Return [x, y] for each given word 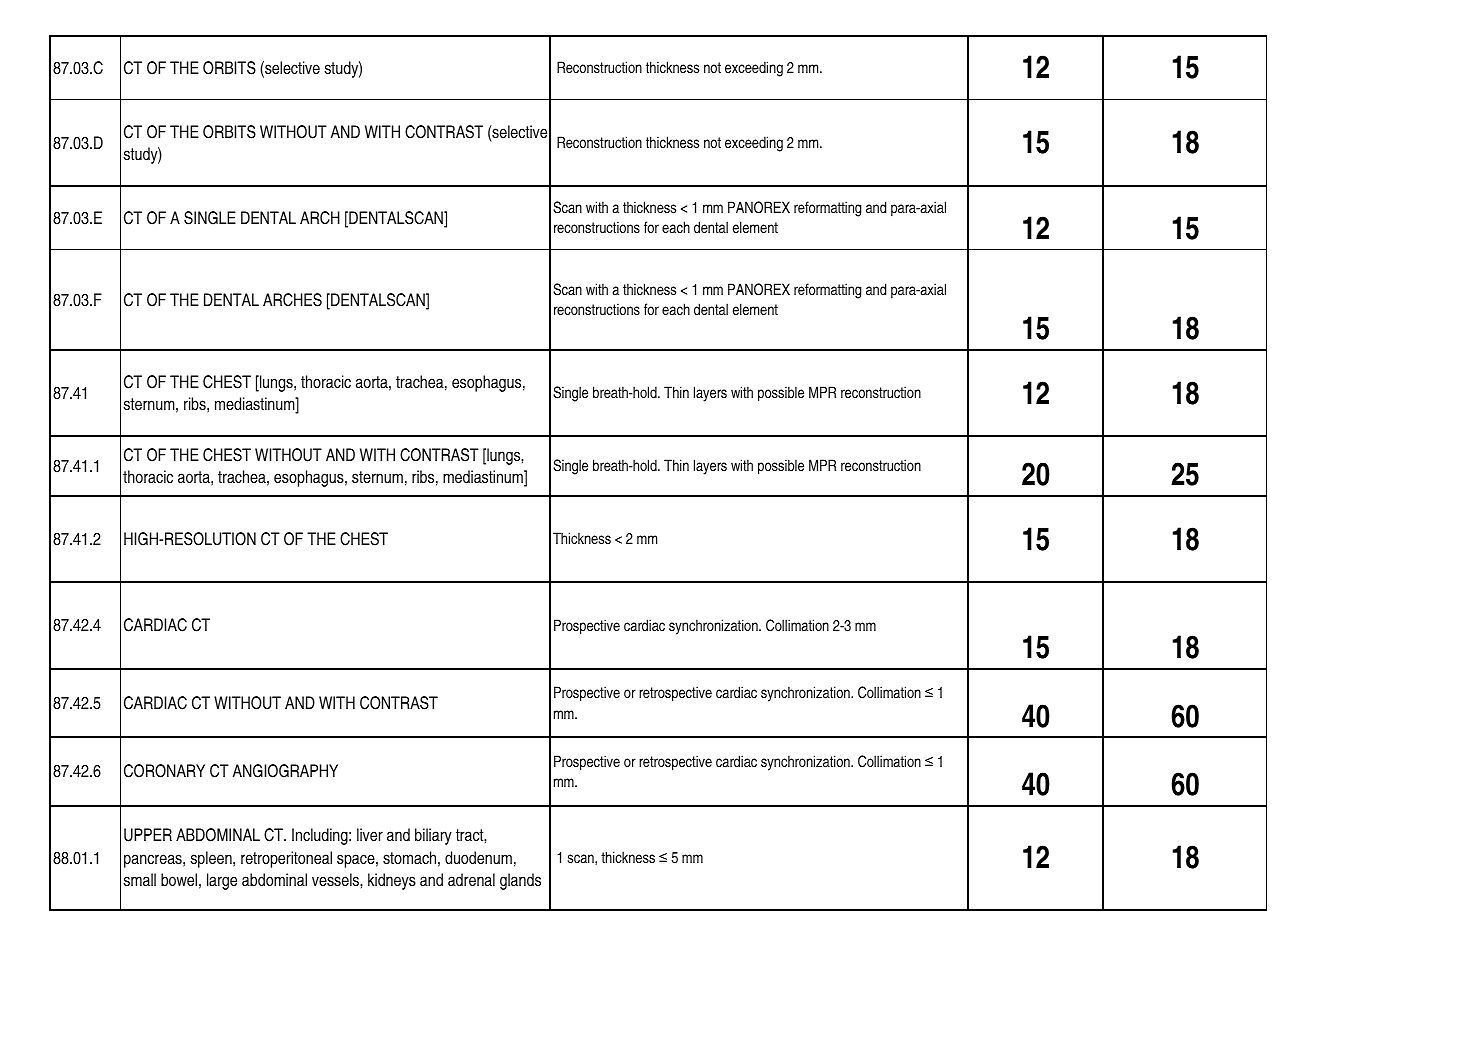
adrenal [471, 880]
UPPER [148, 835]
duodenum [478, 857]
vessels [336, 880]
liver [370, 834]
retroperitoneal [286, 859]
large [222, 881]
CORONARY [164, 771]
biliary [433, 836]
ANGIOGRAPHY [285, 771]
